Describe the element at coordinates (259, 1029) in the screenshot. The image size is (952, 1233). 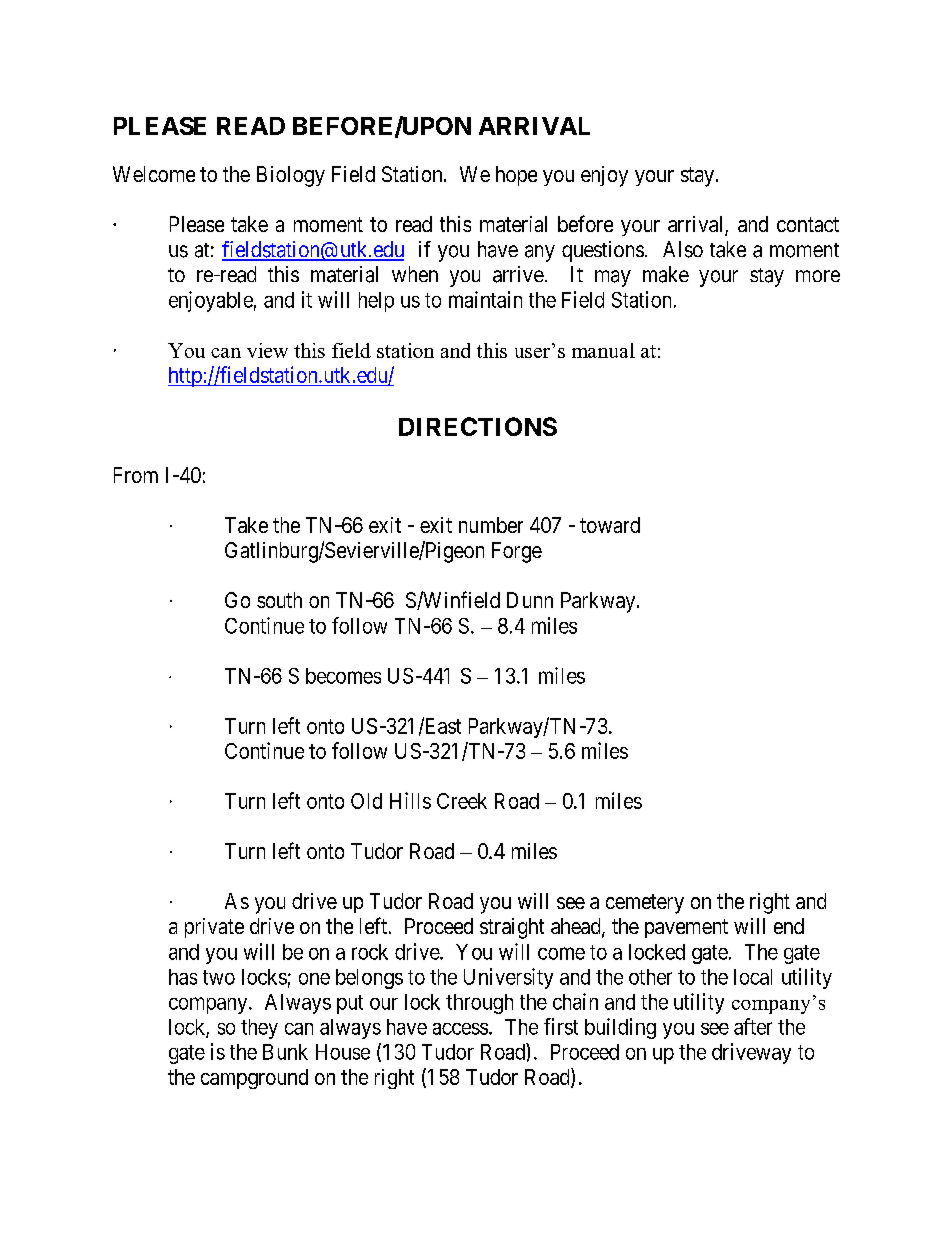
I see `they` at that location.
